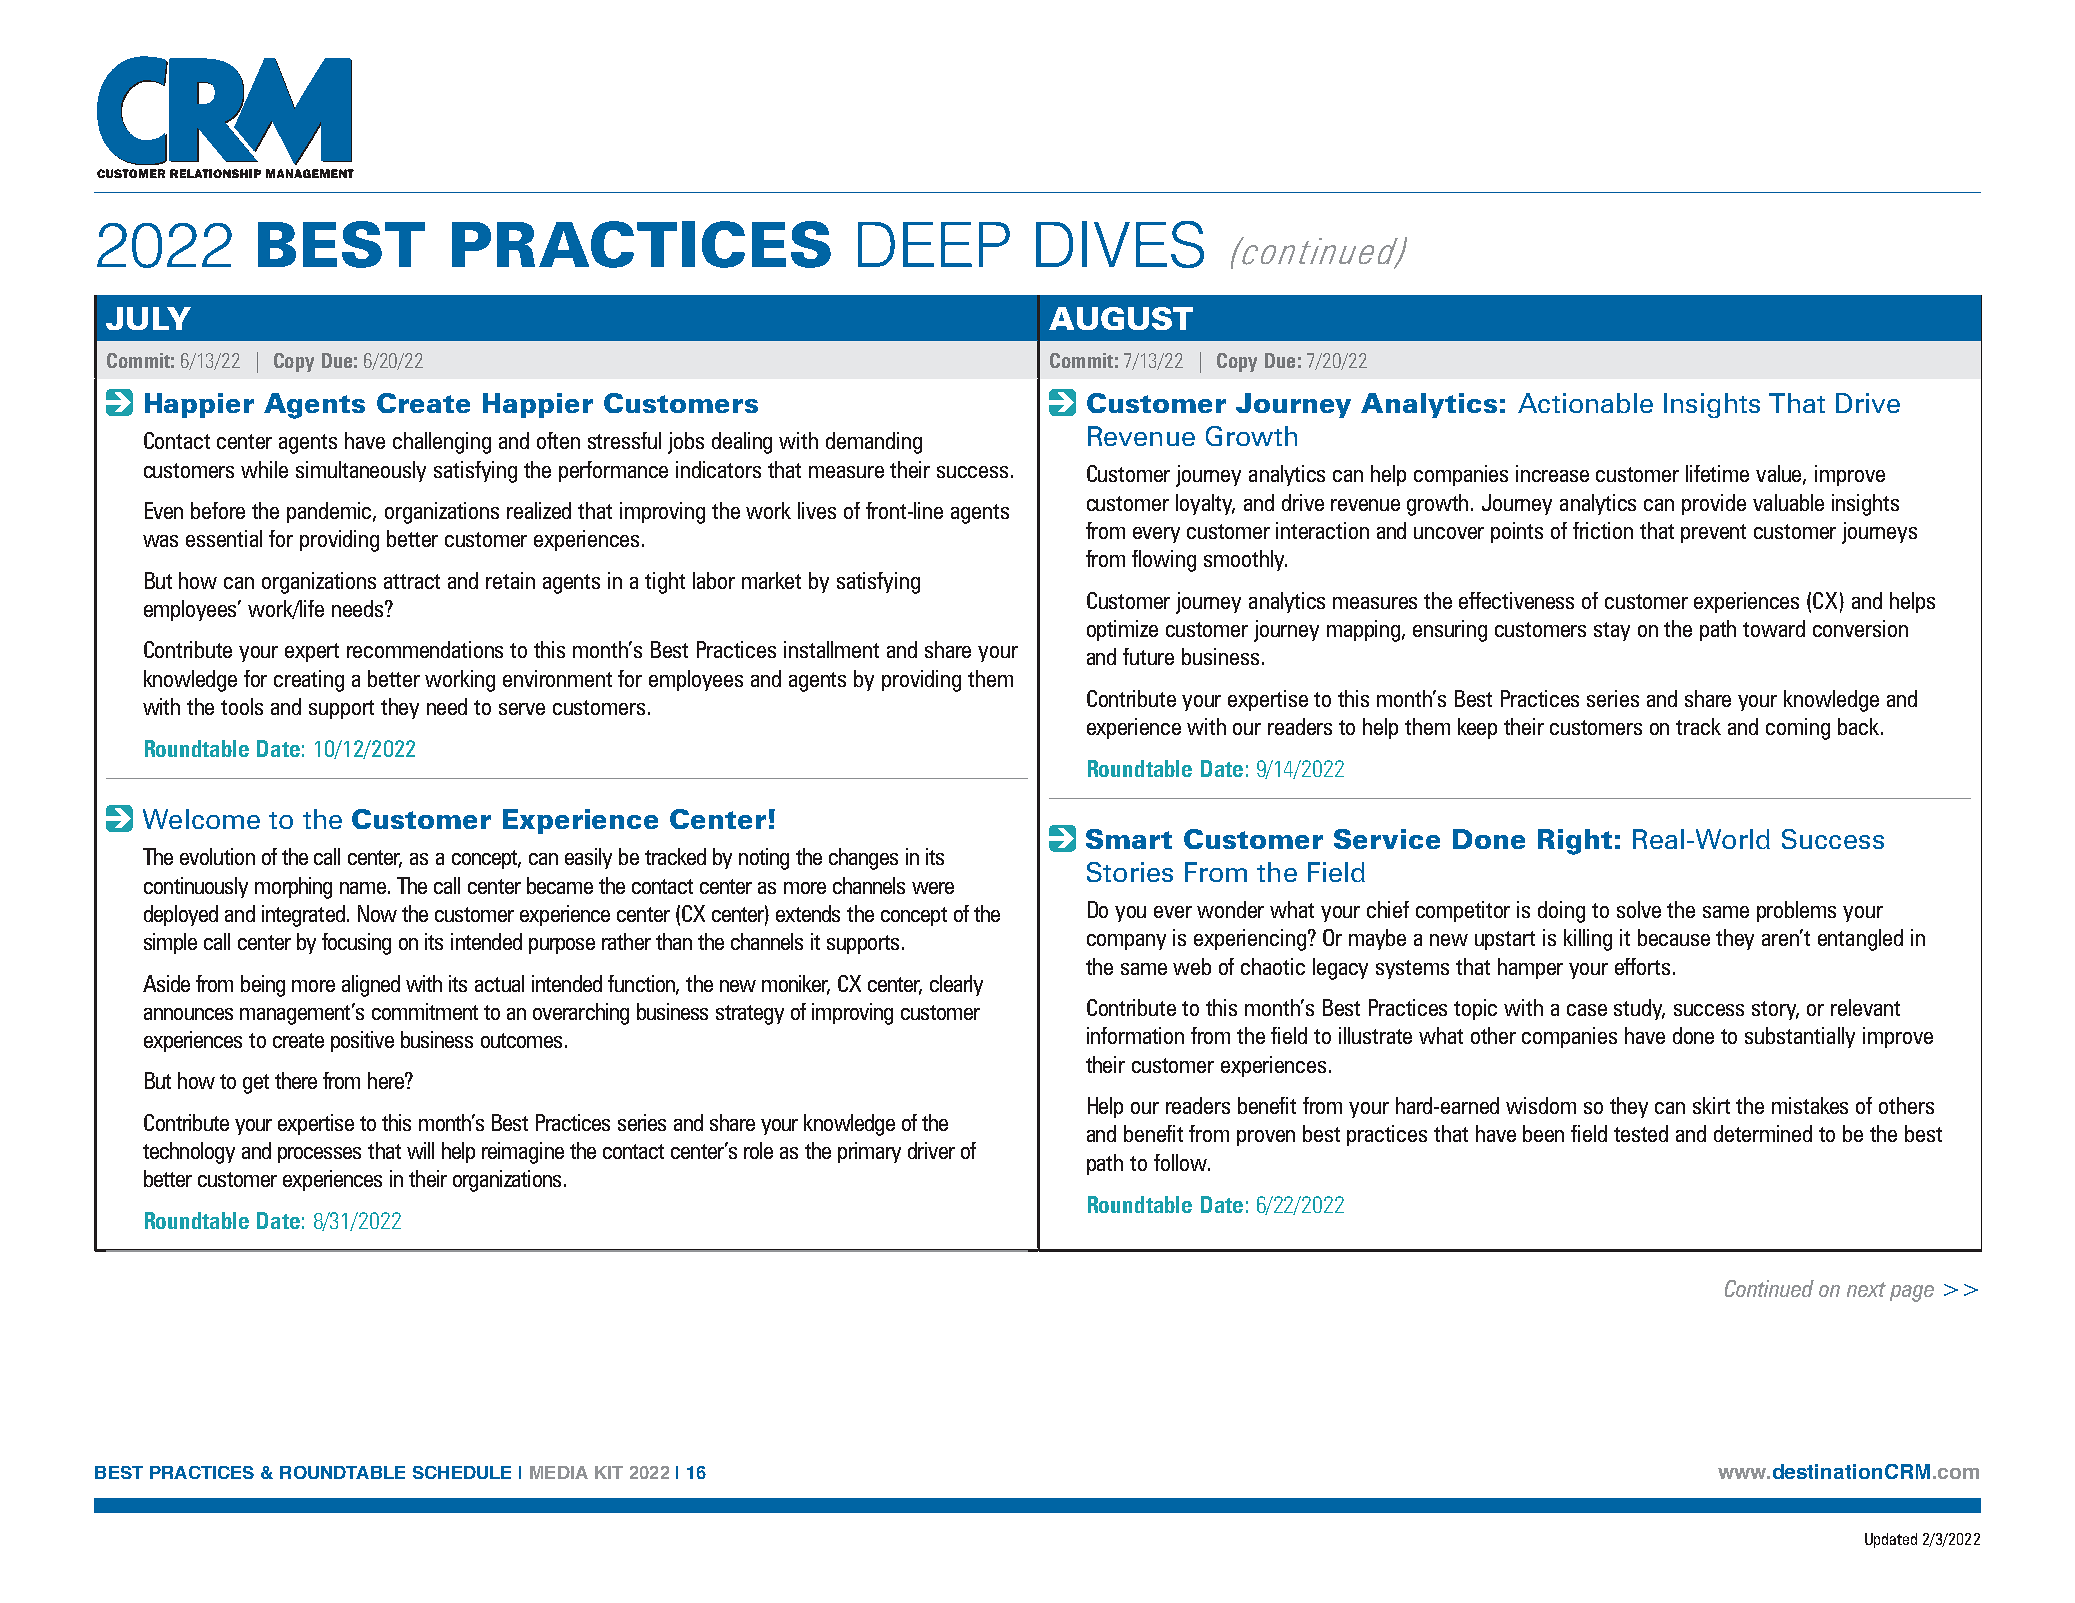 This document has height=1603, width=2075. Describe the element at coordinates (1585, 403) in the document. I see `Actionable` at that location.
